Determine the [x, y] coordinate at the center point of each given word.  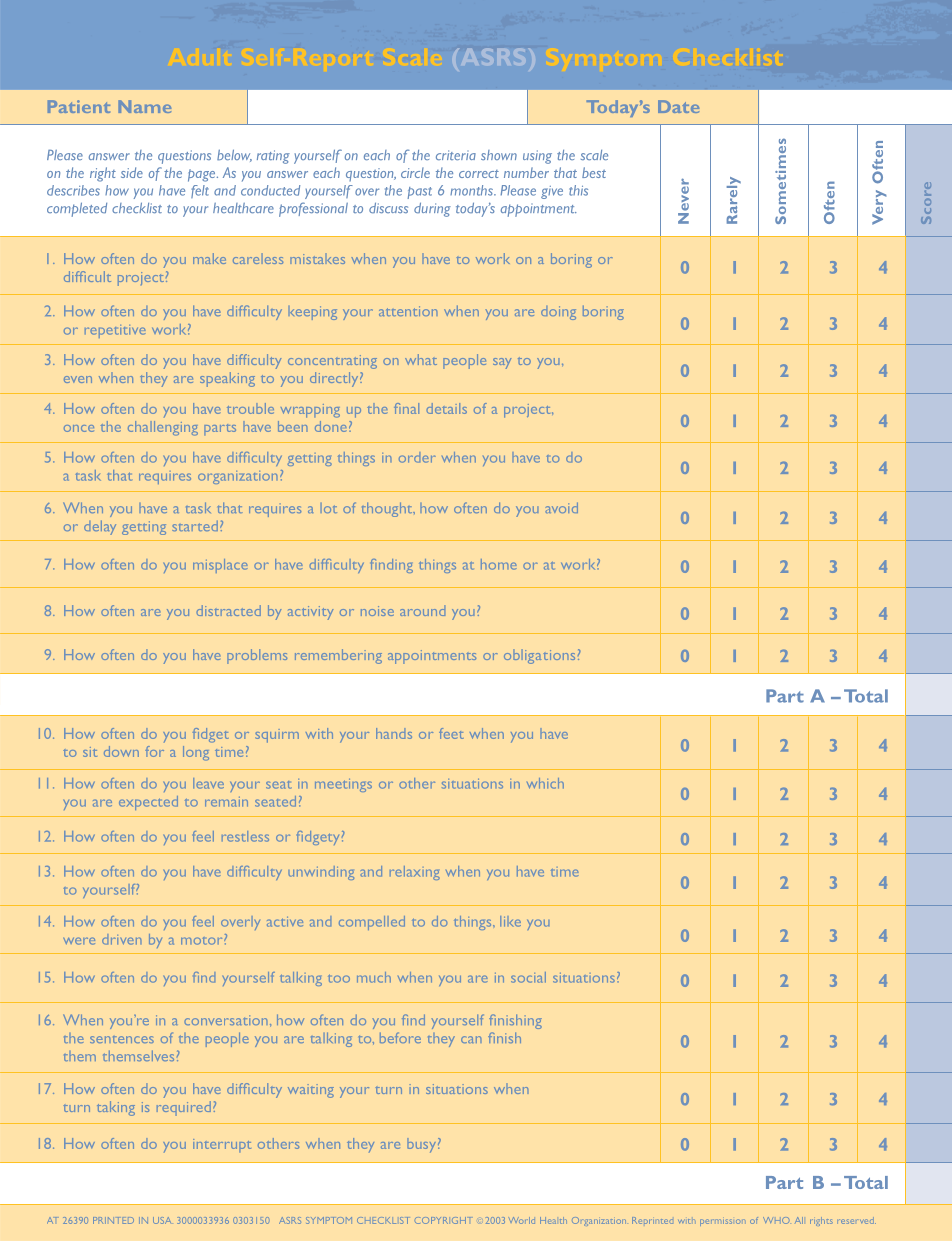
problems [257, 656]
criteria [456, 155]
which [545, 783]
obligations [539, 656]
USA [162, 1220]
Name [144, 106]
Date [678, 106]
